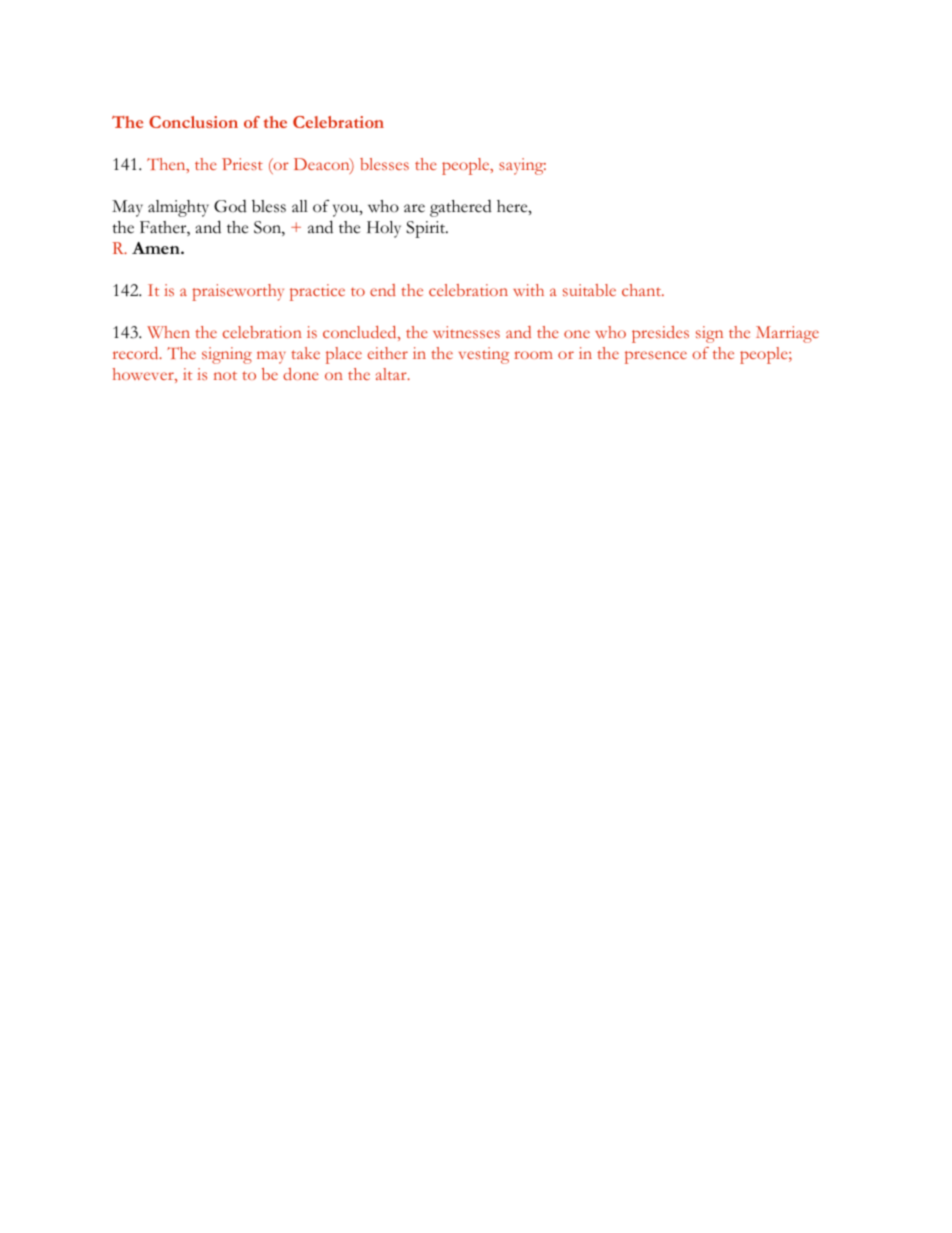 Image resolution: width=952 pixels, height=1233 pixels. What do you see at coordinates (427, 229) in the screenshot?
I see `Spirit` at bounding box center [427, 229].
